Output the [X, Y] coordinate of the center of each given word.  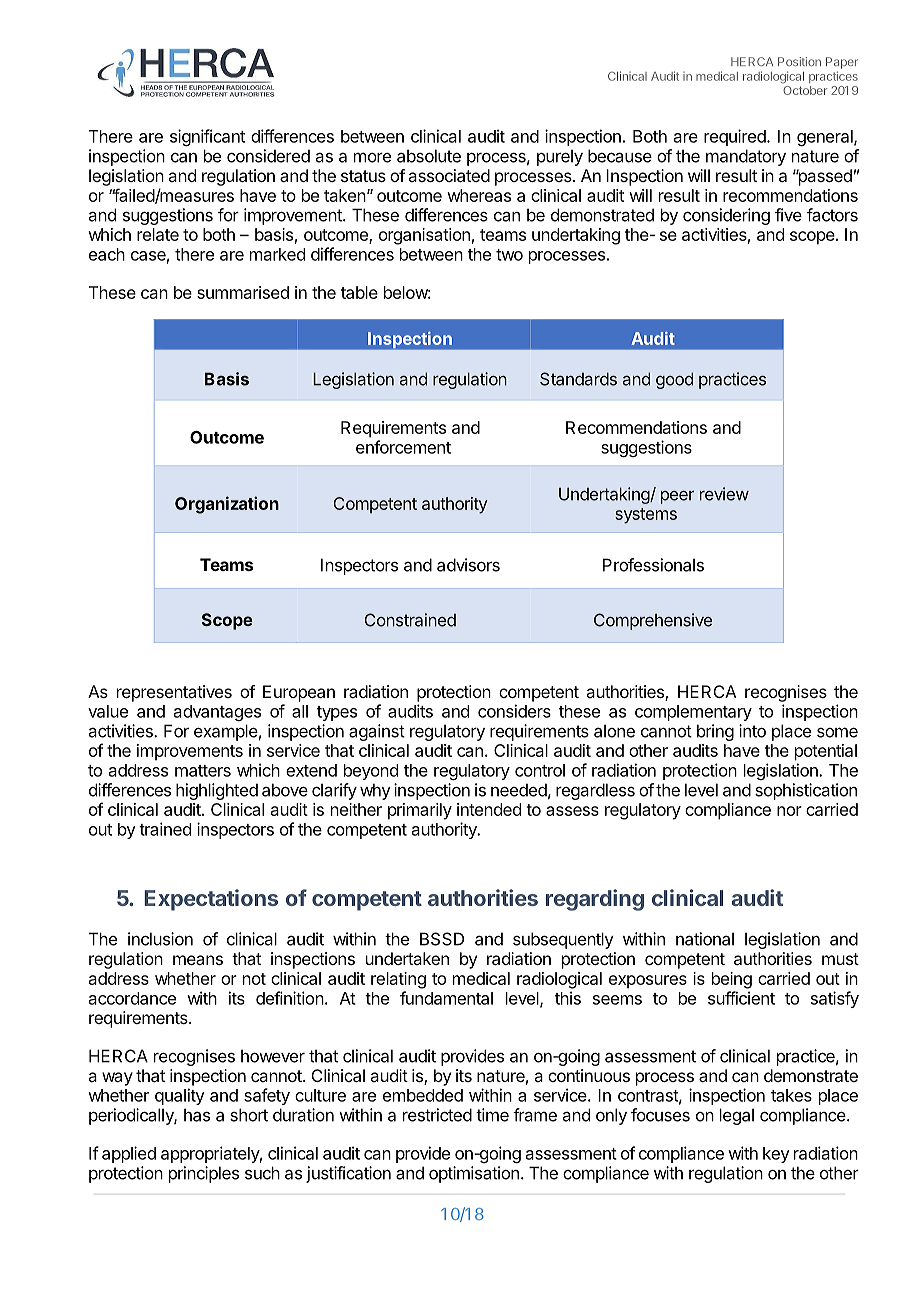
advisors [468, 565]
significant [207, 137]
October [805, 90]
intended [489, 809]
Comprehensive [653, 621]
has [197, 1115]
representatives [174, 693]
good [674, 380]
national [705, 939]
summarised [243, 292]
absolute [429, 156]
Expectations [211, 900]
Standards [578, 379]
